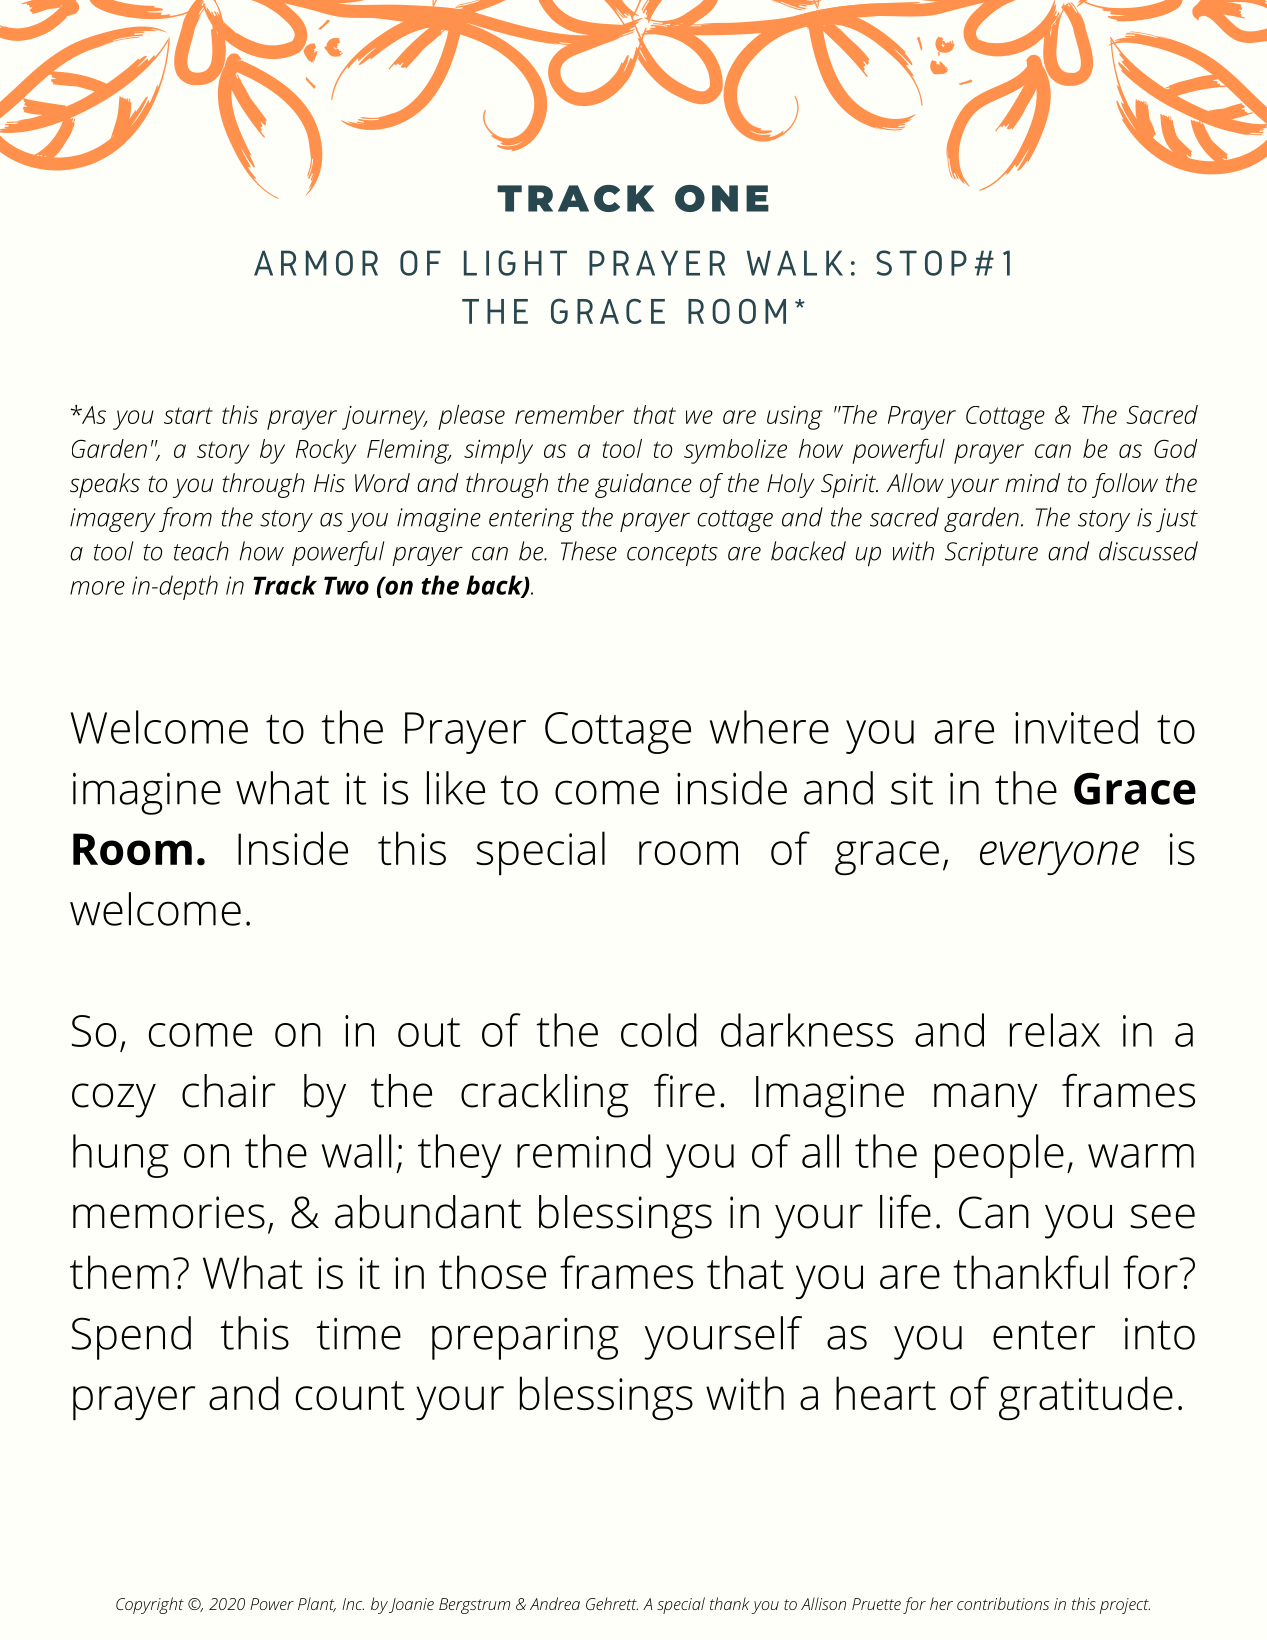  I want to click on WALK, so click(795, 263).
